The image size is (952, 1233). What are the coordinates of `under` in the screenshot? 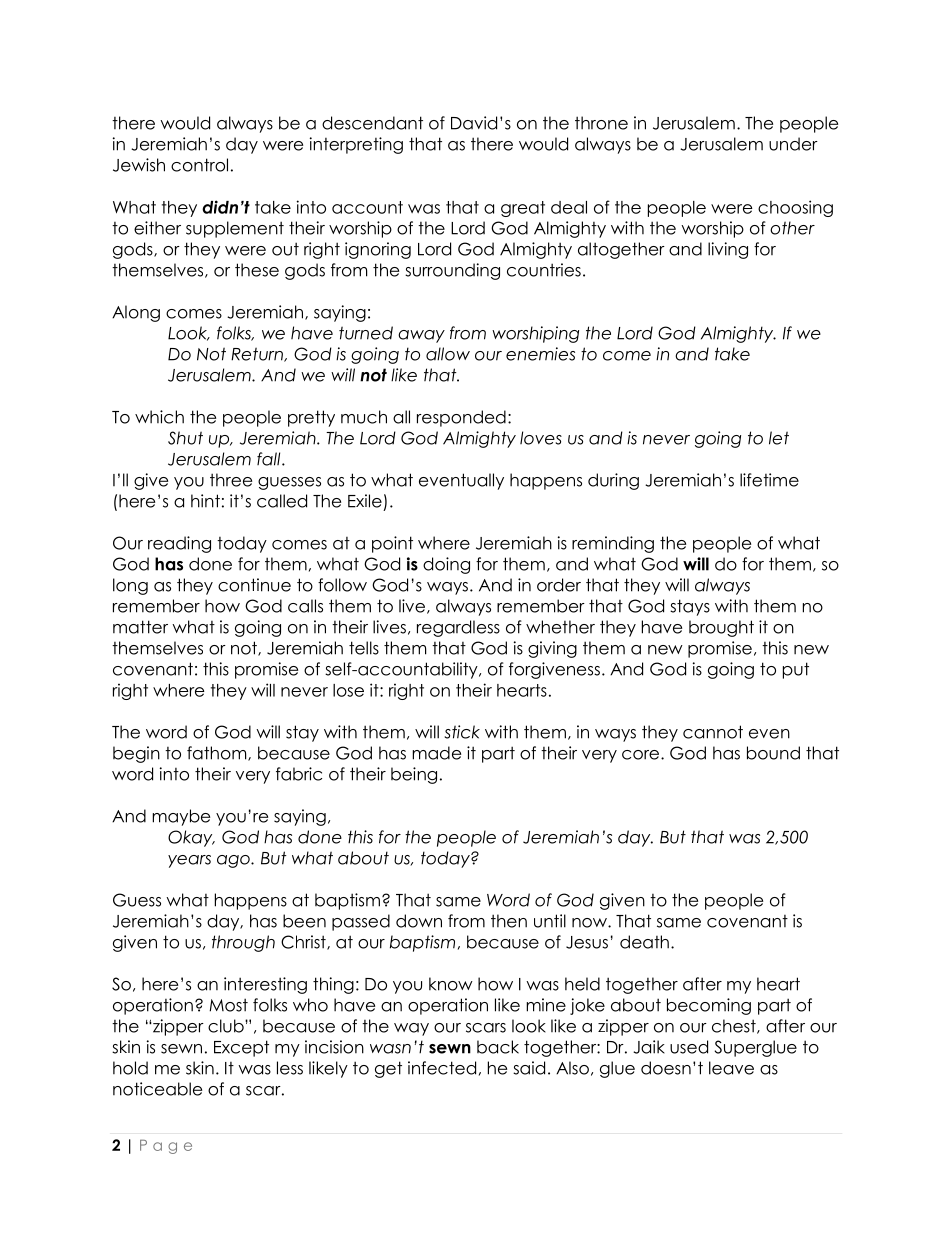 It's located at (793, 144).
